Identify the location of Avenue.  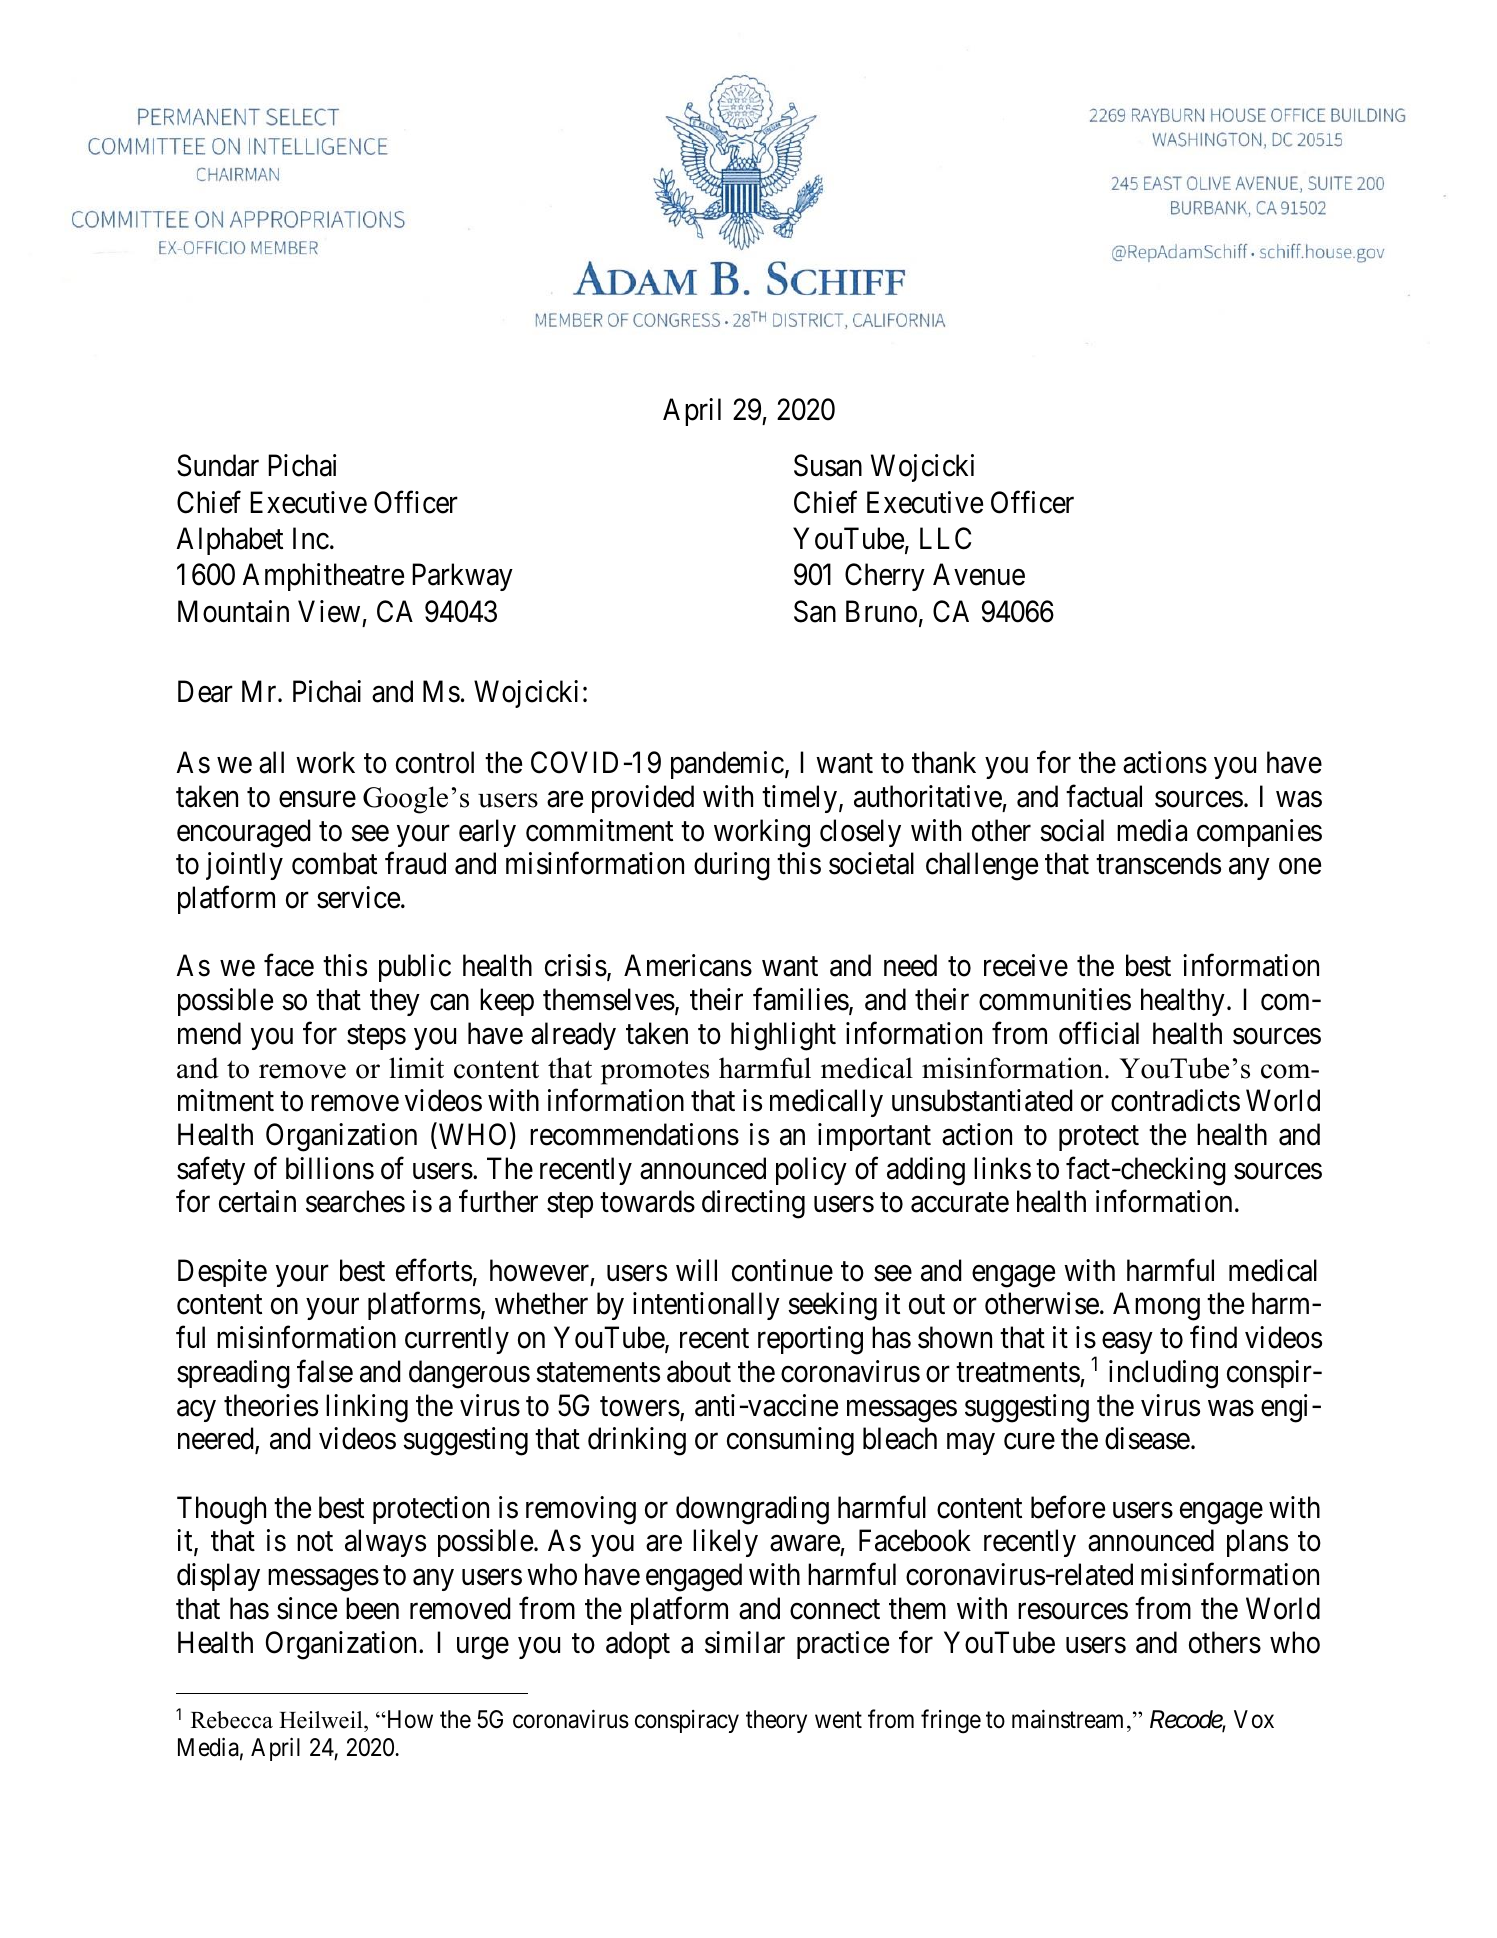
(979, 575).
